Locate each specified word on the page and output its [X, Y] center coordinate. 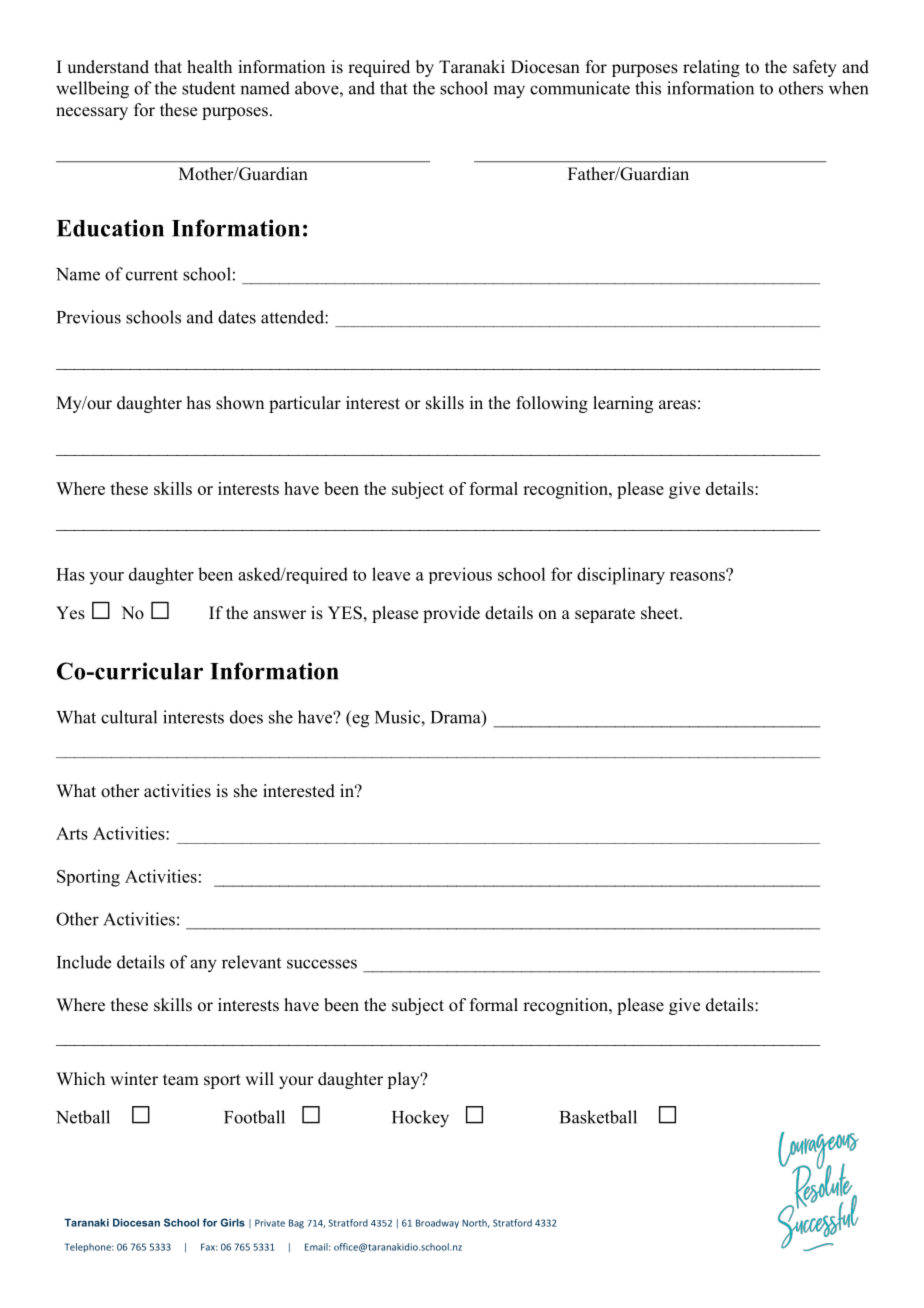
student [208, 88]
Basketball [598, 1117]
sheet [661, 613]
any [203, 965]
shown [240, 403]
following [552, 404]
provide [451, 614]
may [509, 92]
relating [711, 68]
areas [677, 405]
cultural [129, 717]
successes [322, 964]
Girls [233, 1222]
